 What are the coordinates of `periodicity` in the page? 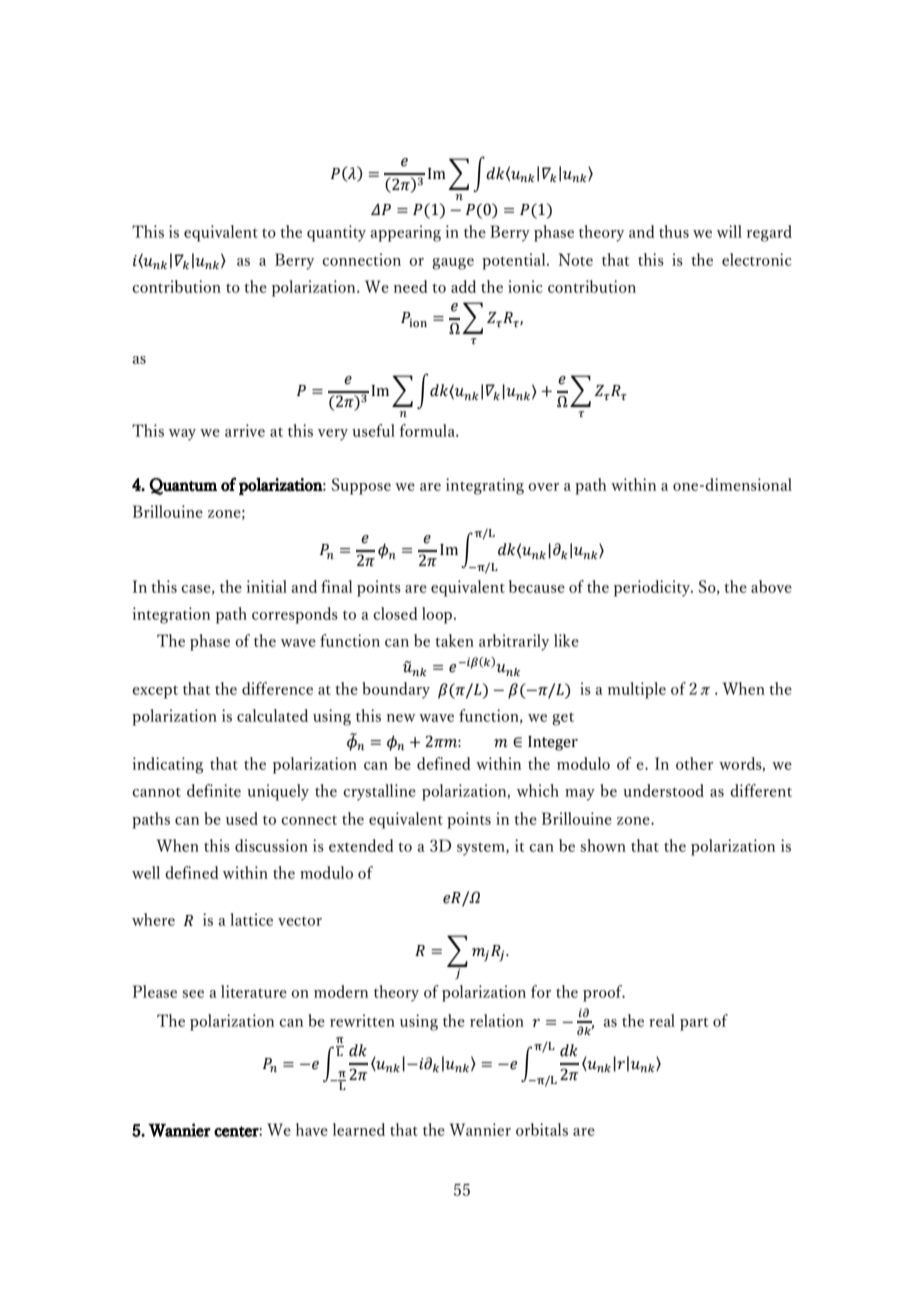 It's located at (653, 588).
